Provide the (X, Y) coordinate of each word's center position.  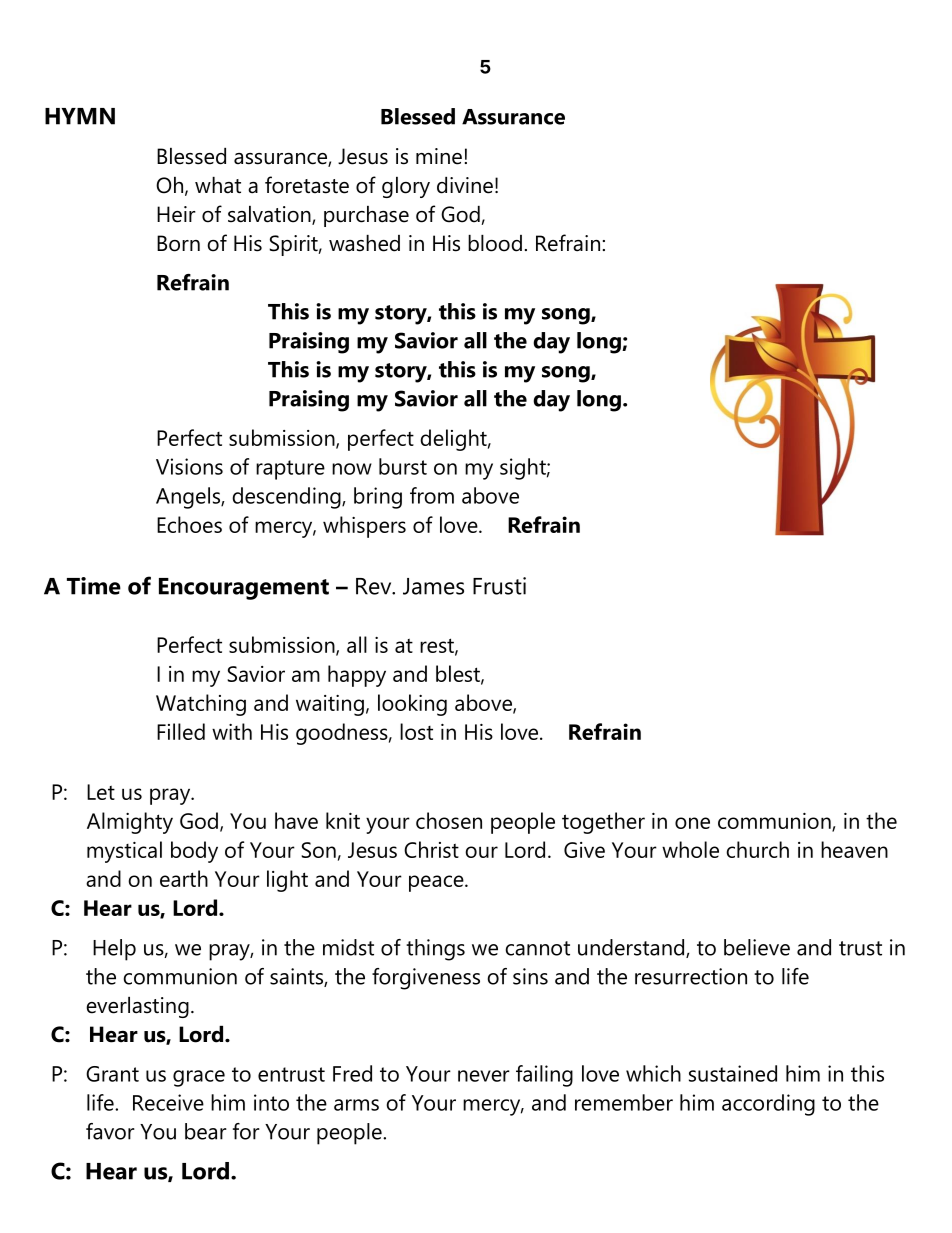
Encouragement (244, 589)
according (768, 1105)
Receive (168, 1102)
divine (465, 185)
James (433, 586)
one (692, 823)
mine (439, 156)
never (484, 1076)
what (218, 185)
